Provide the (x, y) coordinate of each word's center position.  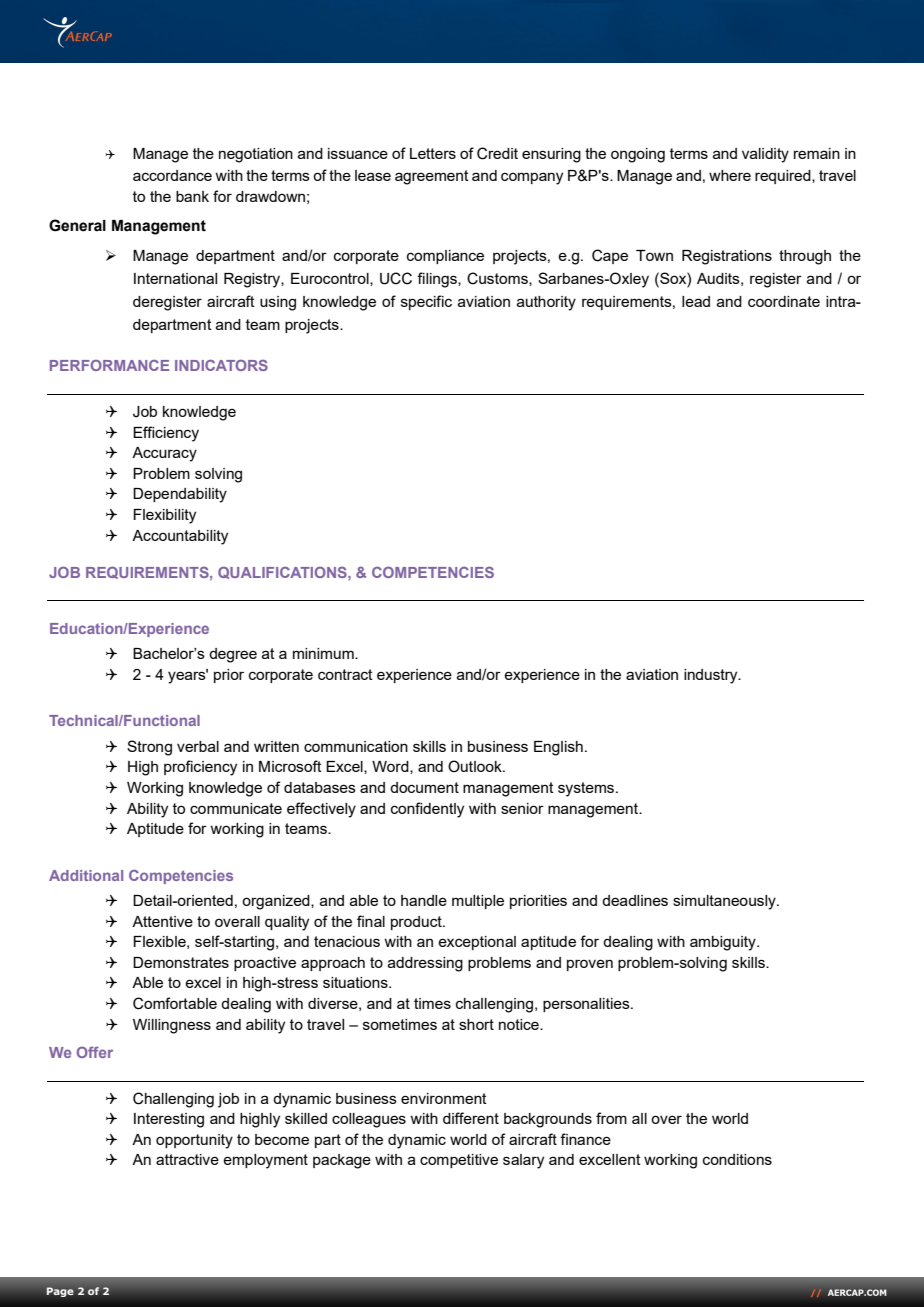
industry (712, 676)
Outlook (476, 766)
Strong (149, 748)
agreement (432, 177)
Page (60, 1292)
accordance (172, 175)
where (730, 175)
